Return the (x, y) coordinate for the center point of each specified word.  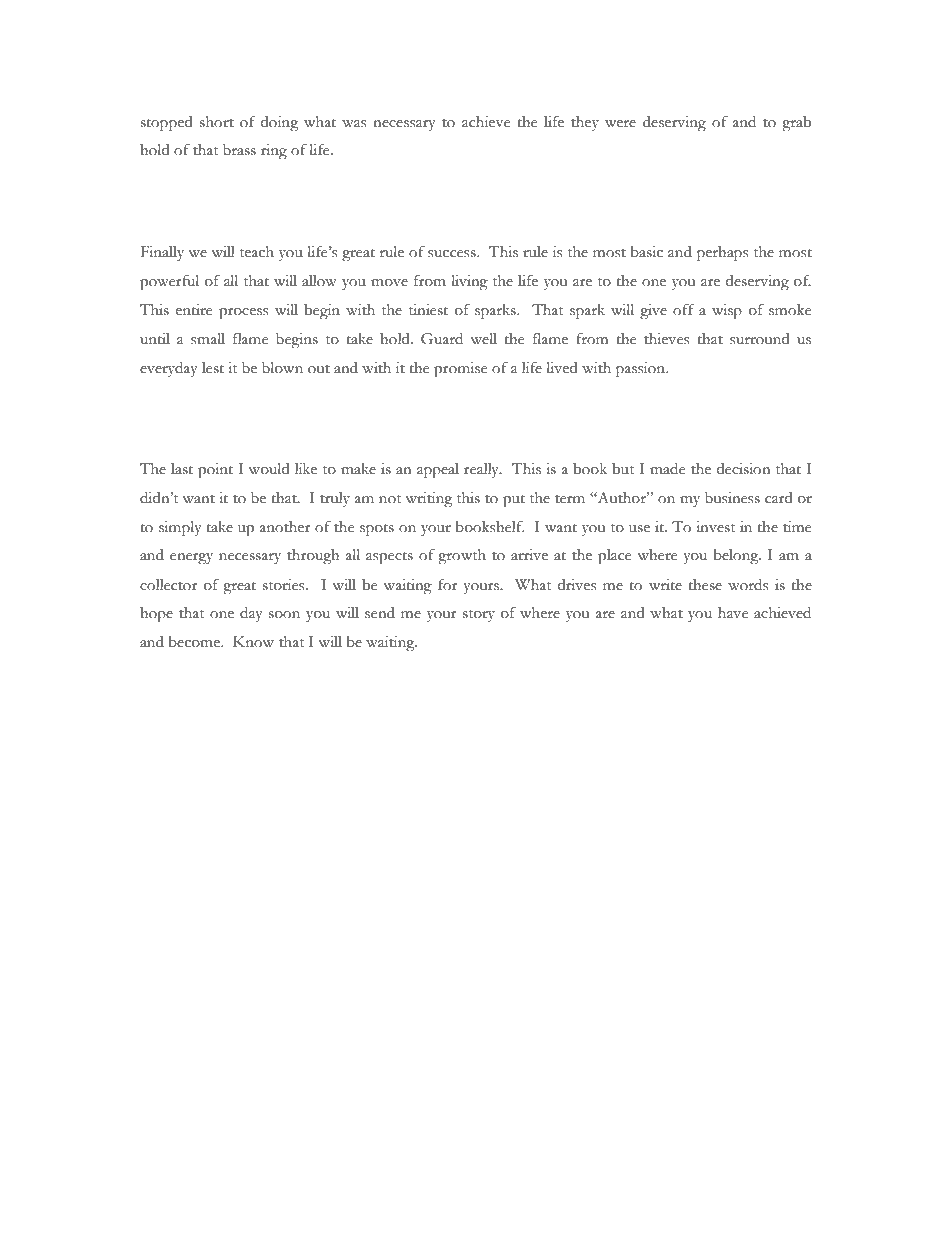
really (482, 470)
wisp (727, 312)
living (469, 283)
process (243, 314)
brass (239, 150)
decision (743, 469)
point (215, 471)
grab (796, 124)
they (585, 123)
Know (253, 642)
